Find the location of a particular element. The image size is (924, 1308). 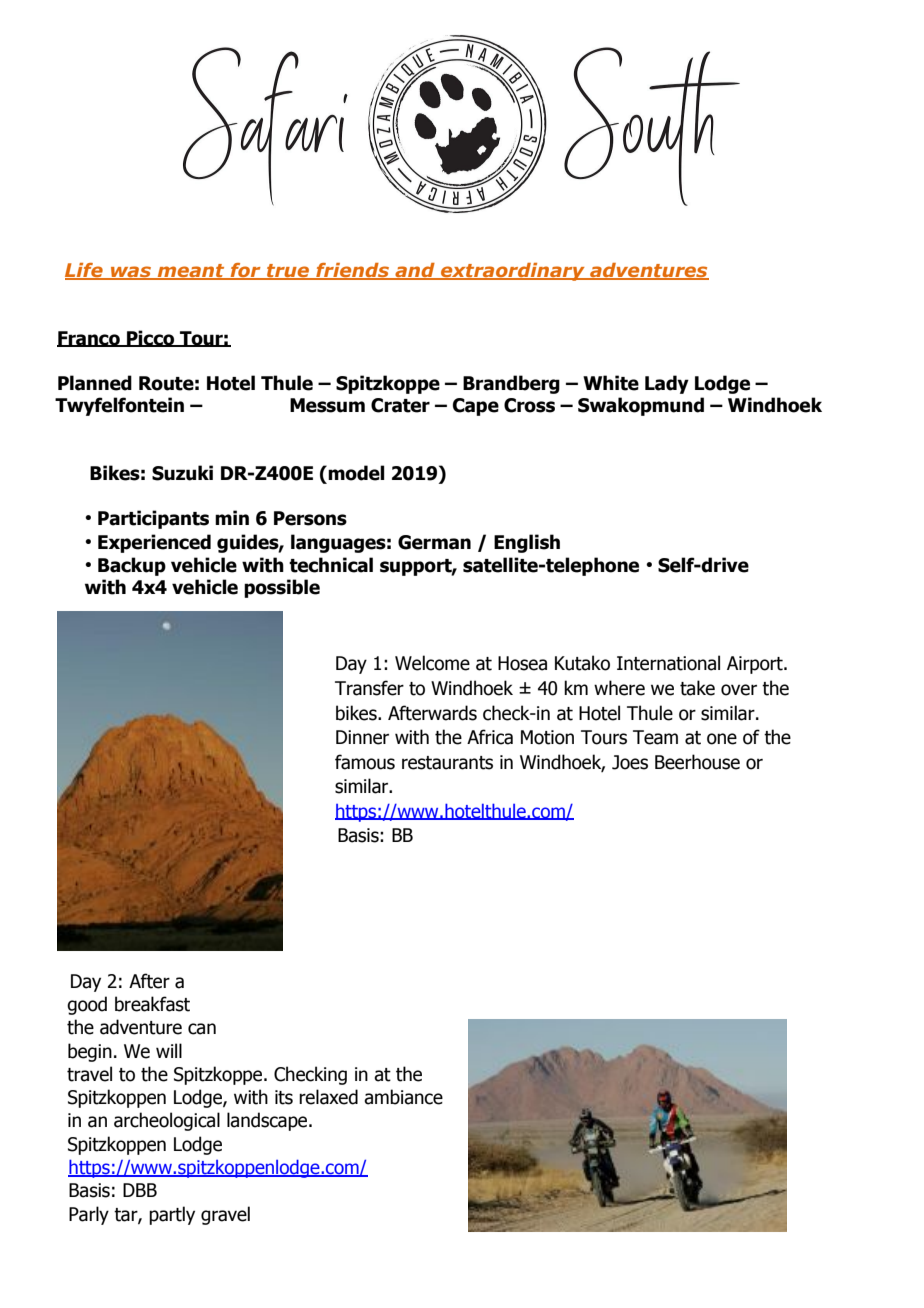

restaurants is located at coordinates (447, 763).
